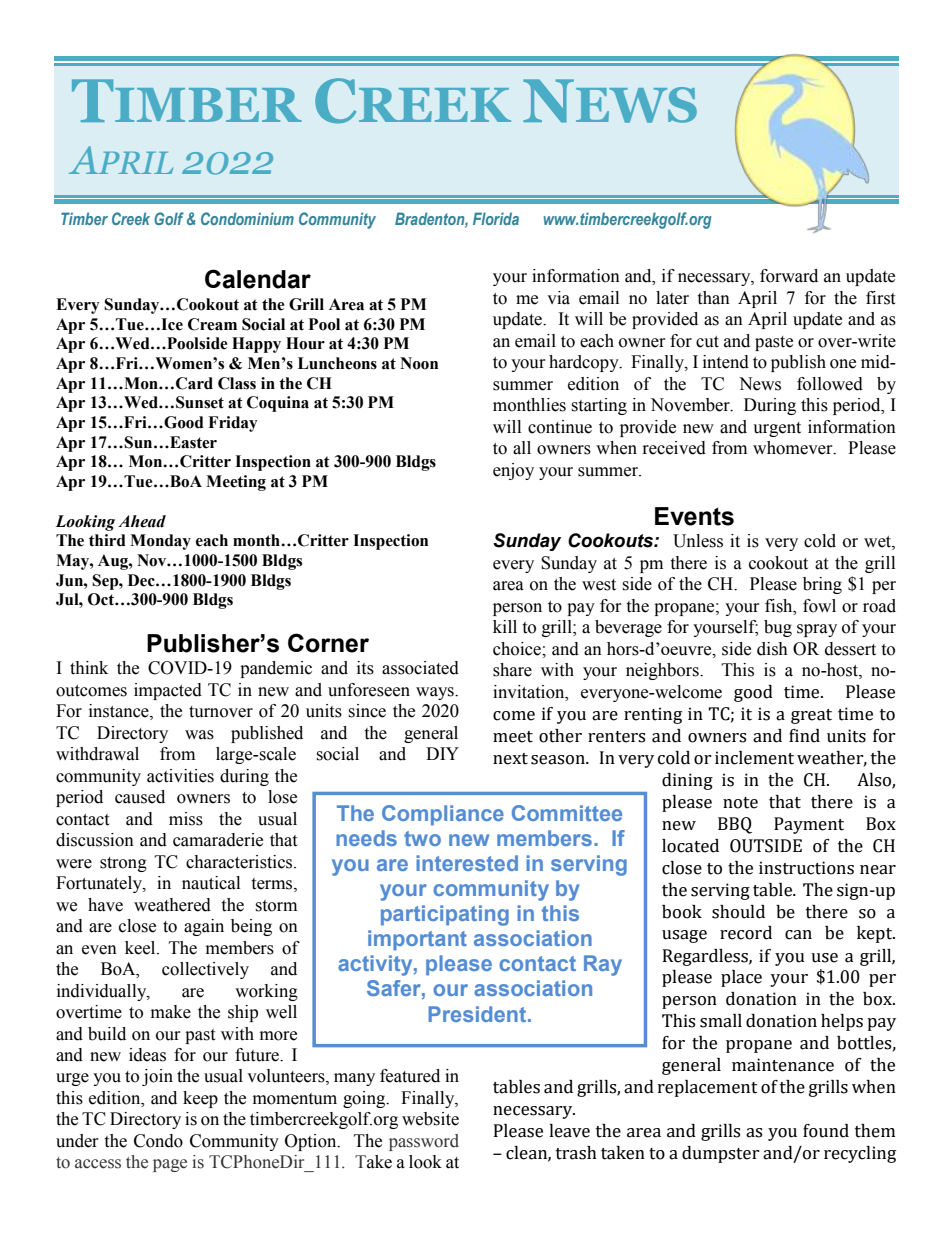  What do you see at coordinates (809, 825) in the page?
I see `Payment` at bounding box center [809, 825].
